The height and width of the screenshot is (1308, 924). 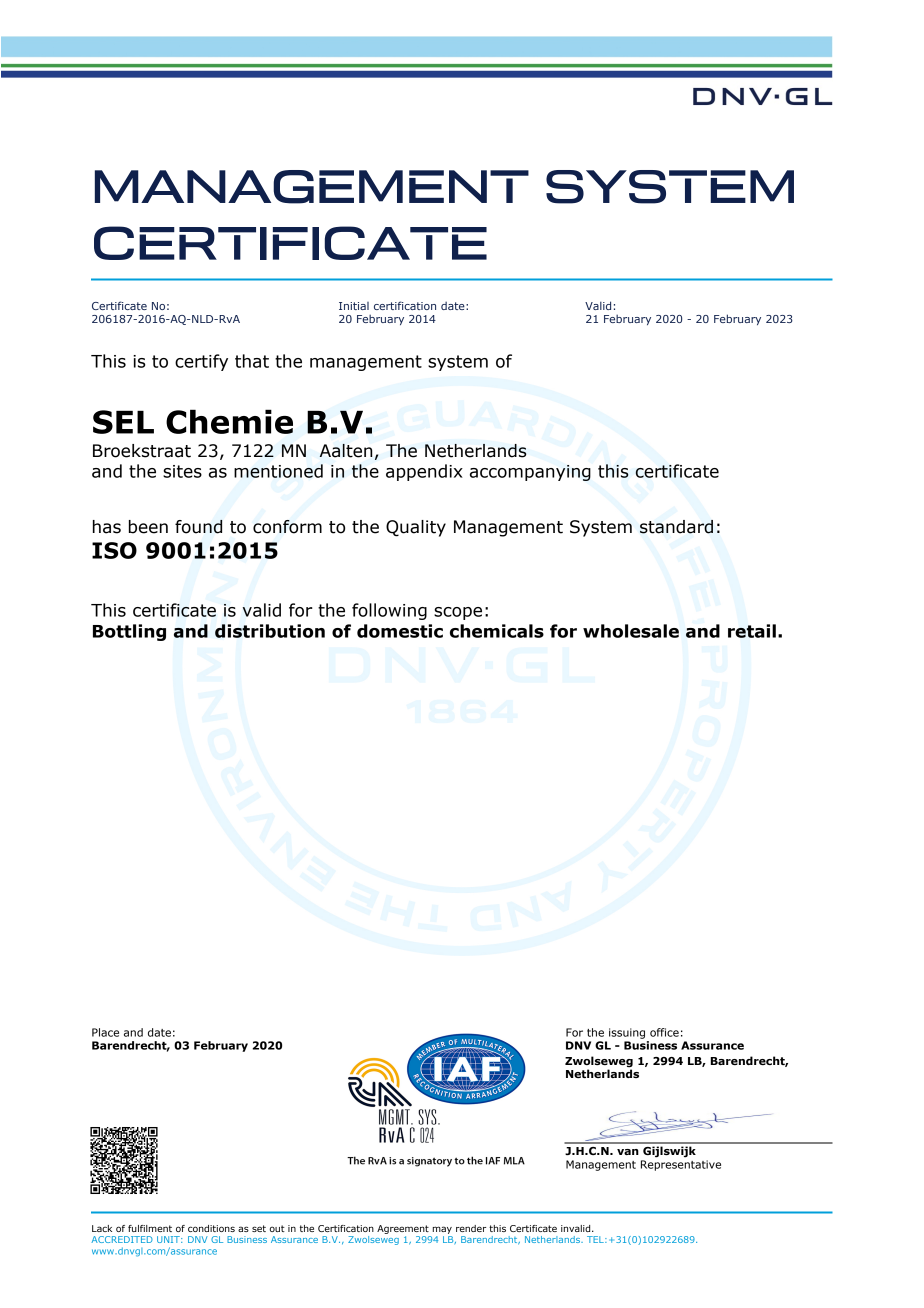 What do you see at coordinates (681, 1165) in the screenshot?
I see `Representative` at bounding box center [681, 1165].
